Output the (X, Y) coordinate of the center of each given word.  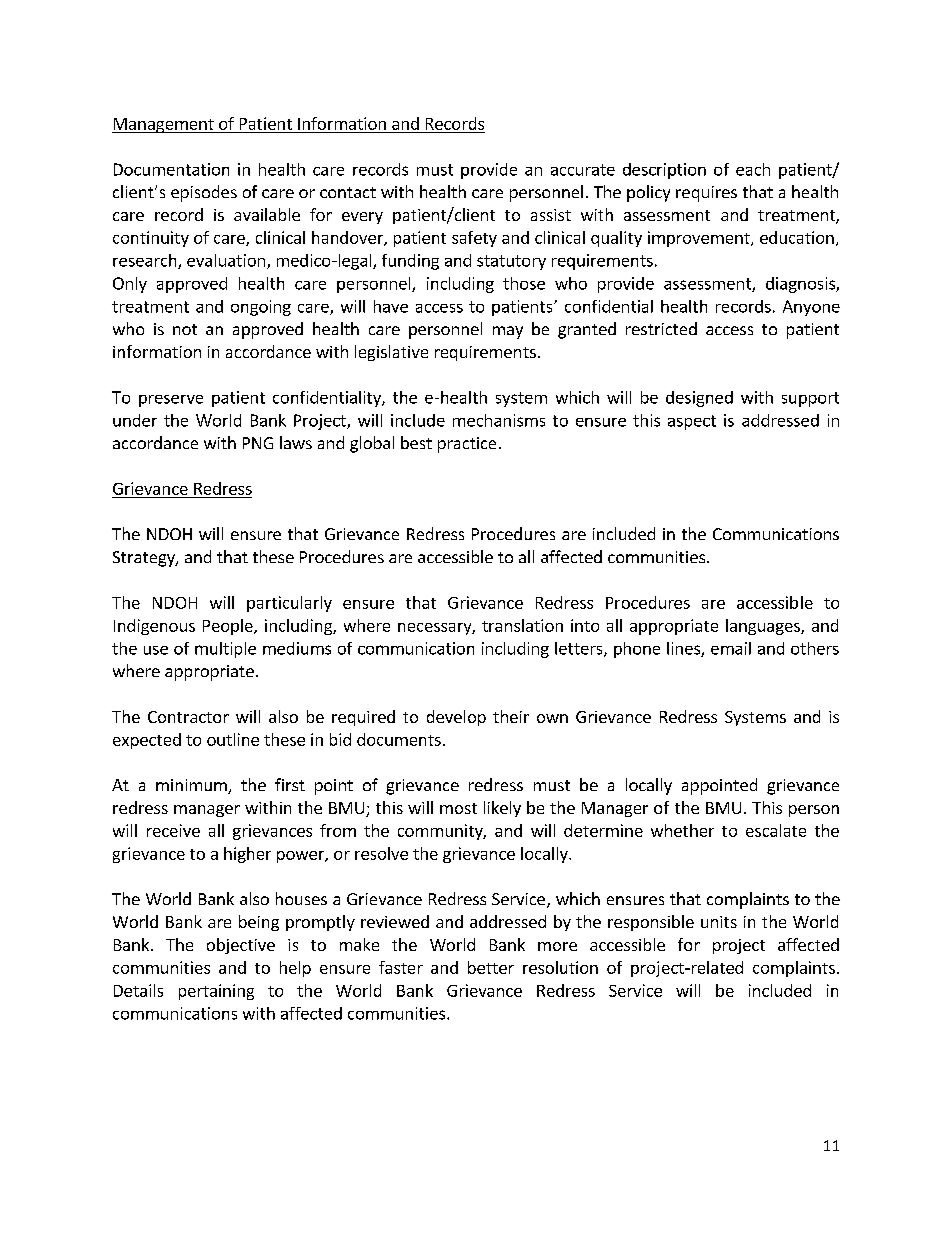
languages (764, 627)
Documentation (171, 169)
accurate (583, 170)
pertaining (216, 992)
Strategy (145, 559)
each (753, 169)
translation (522, 625)
